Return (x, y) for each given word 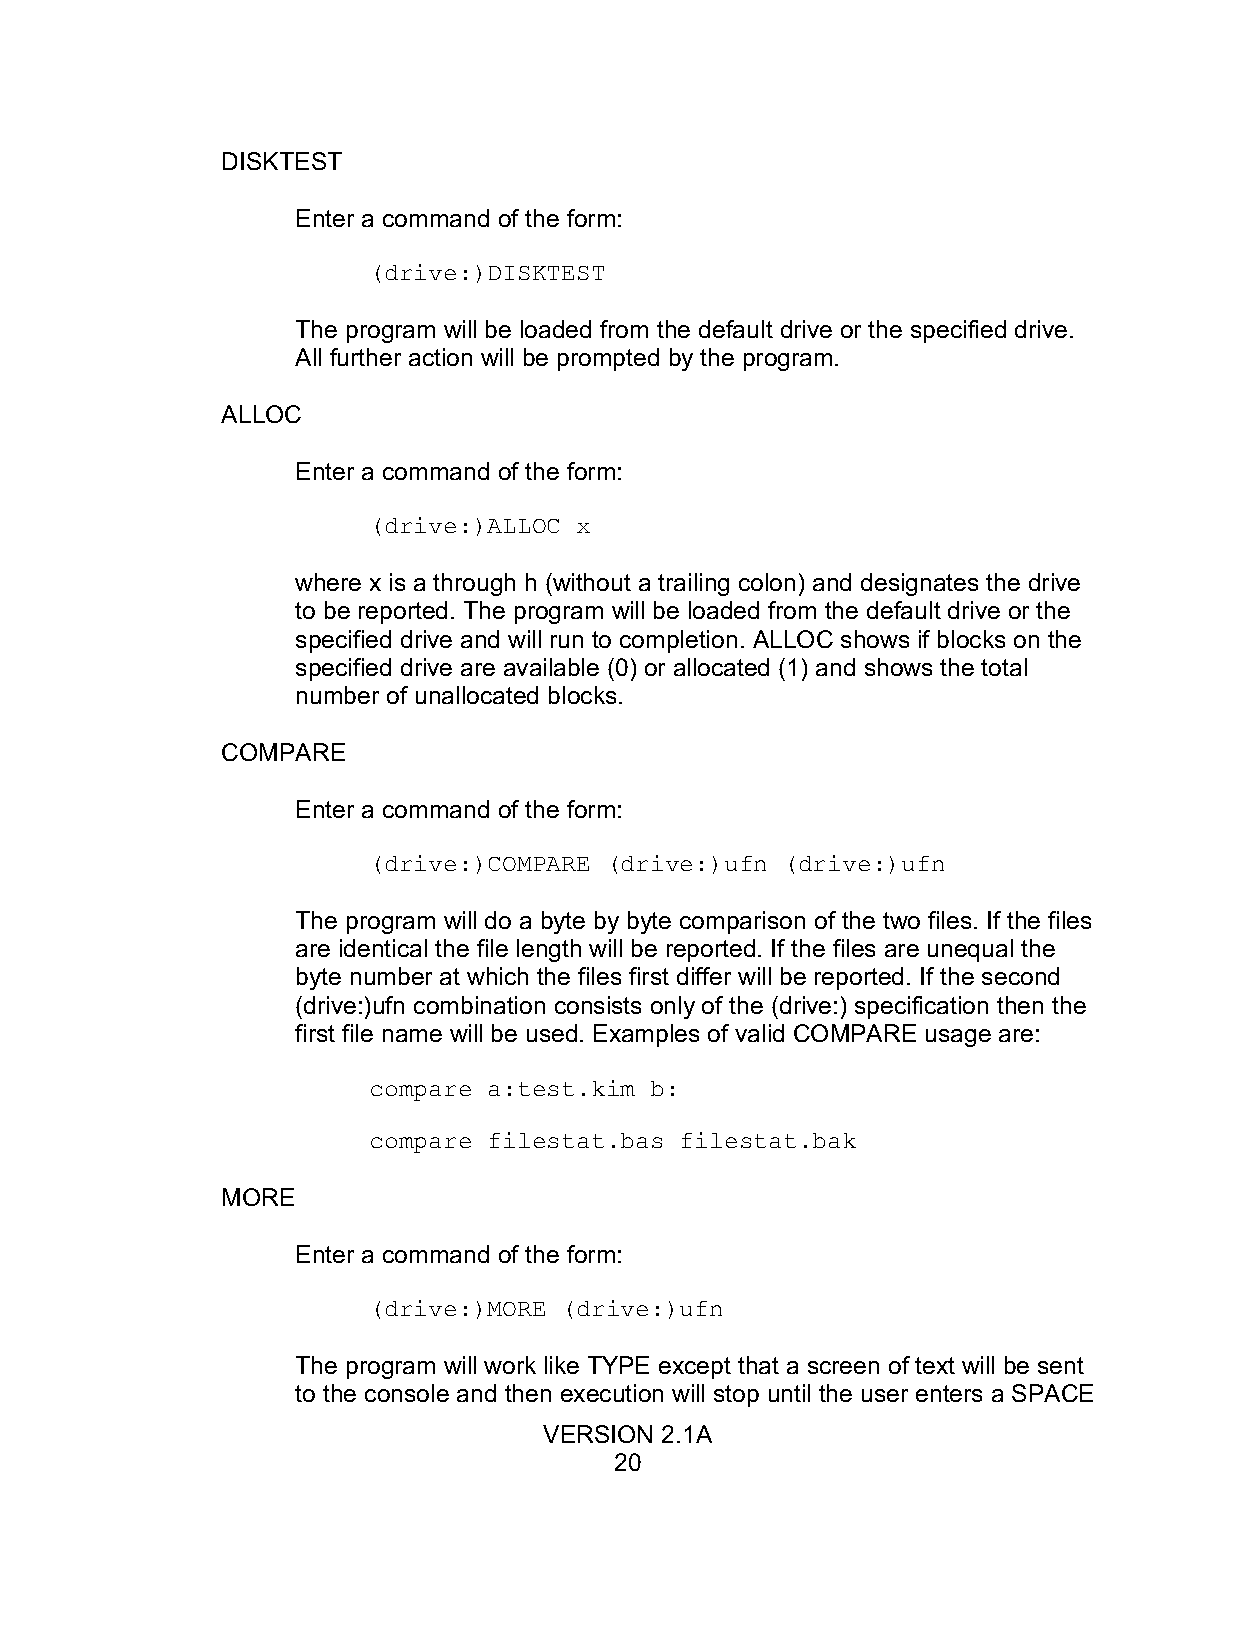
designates (919, 584)
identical (383, 948)
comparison (742, 922)
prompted (608, 359)
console (407, 1393)
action (440, 357)
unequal (970, 950)
